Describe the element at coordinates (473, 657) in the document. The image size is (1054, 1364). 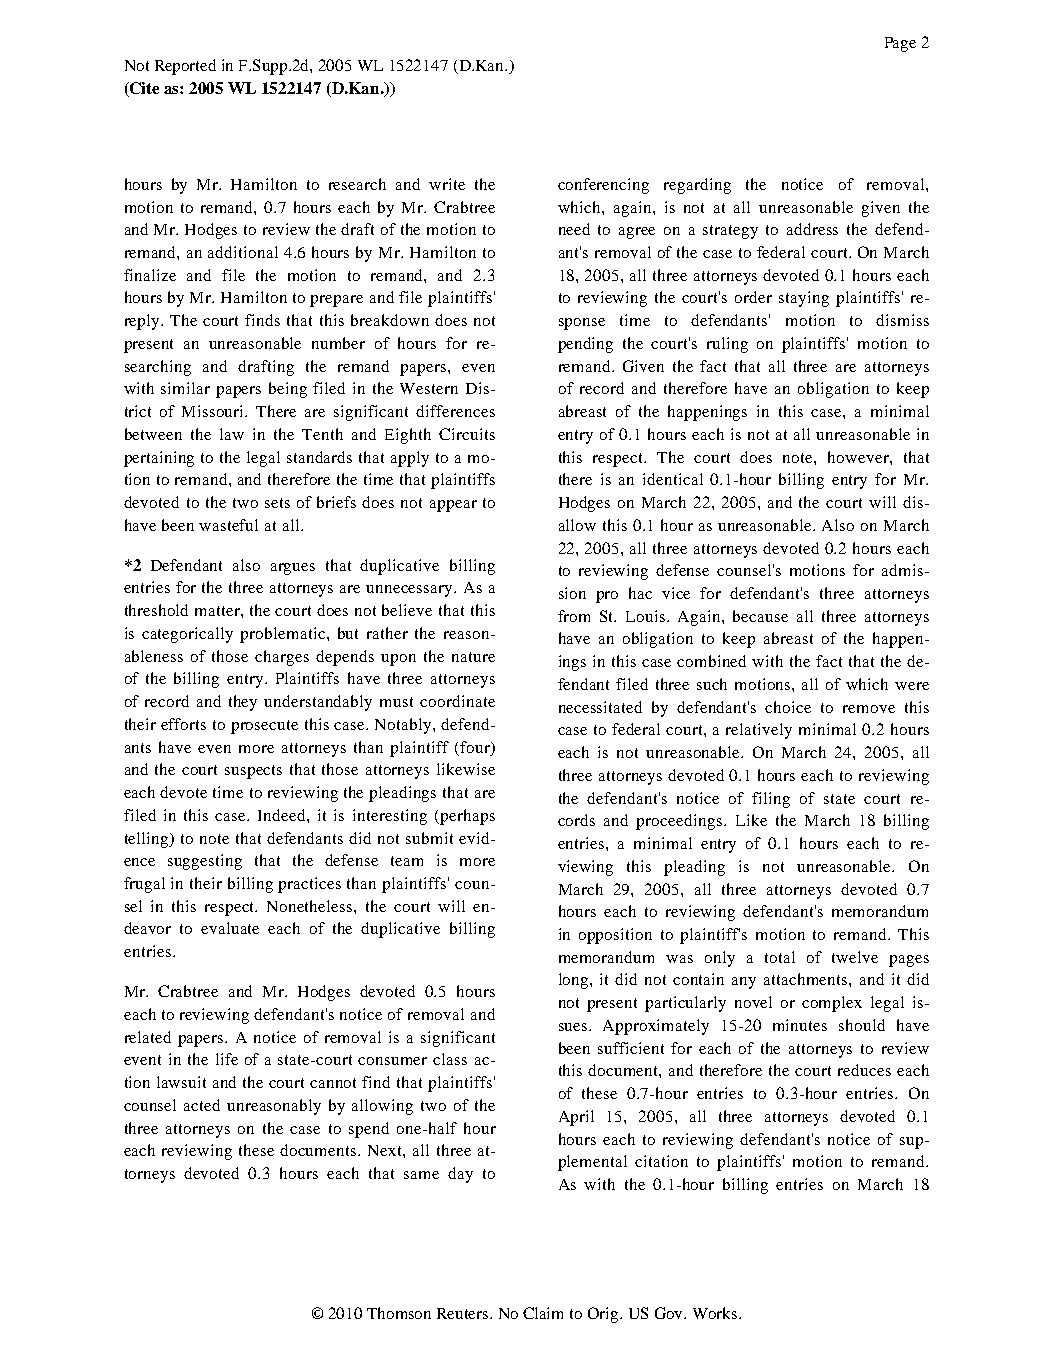
I see `nature` at that location.
